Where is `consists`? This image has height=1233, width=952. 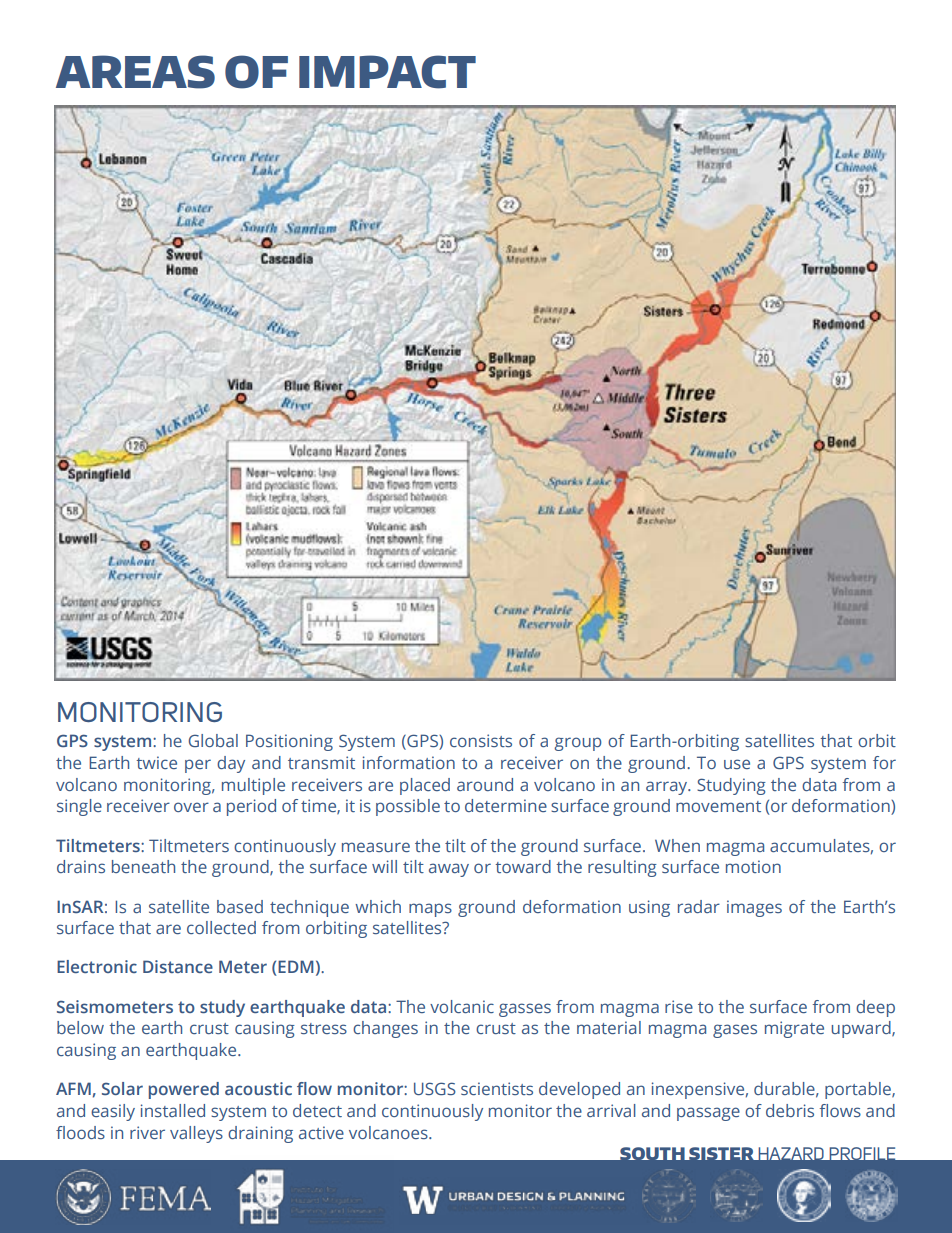 consists is located at coordinates (481, 740).
